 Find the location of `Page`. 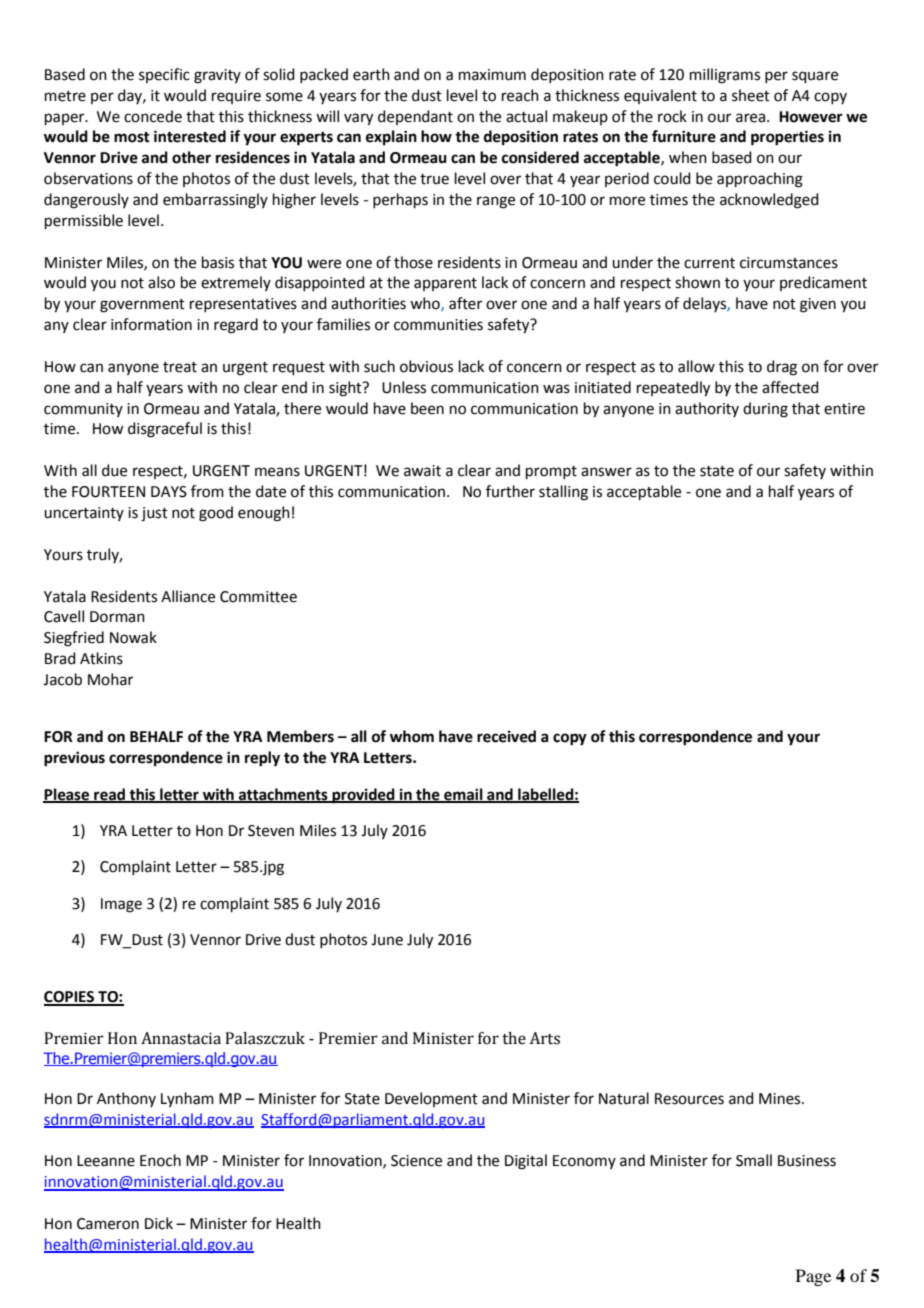

Page is located at coordinates (813, 1277).
